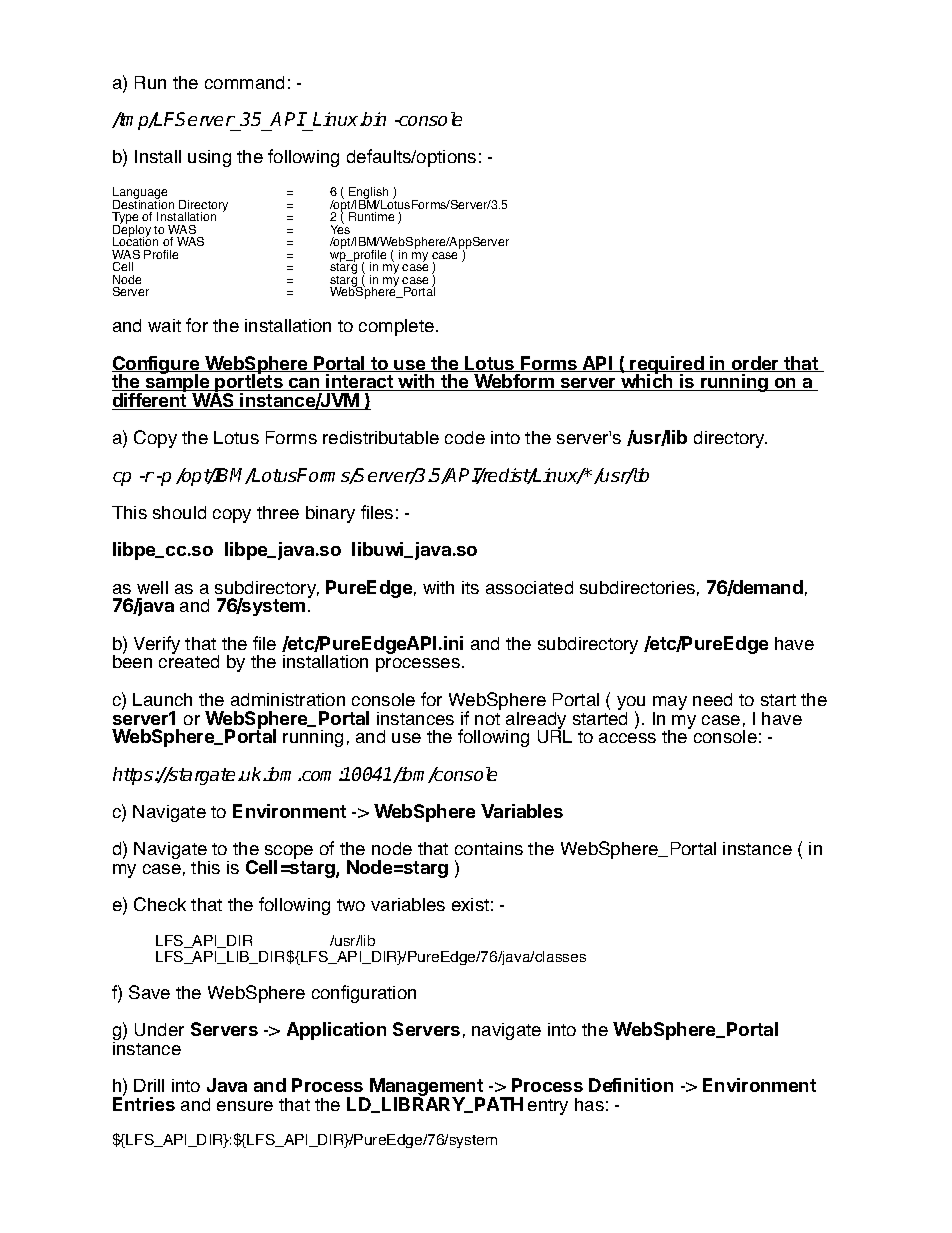  Describe the element at coordinates (427, 1088) in the screenshot. I see `Management` at that location.
